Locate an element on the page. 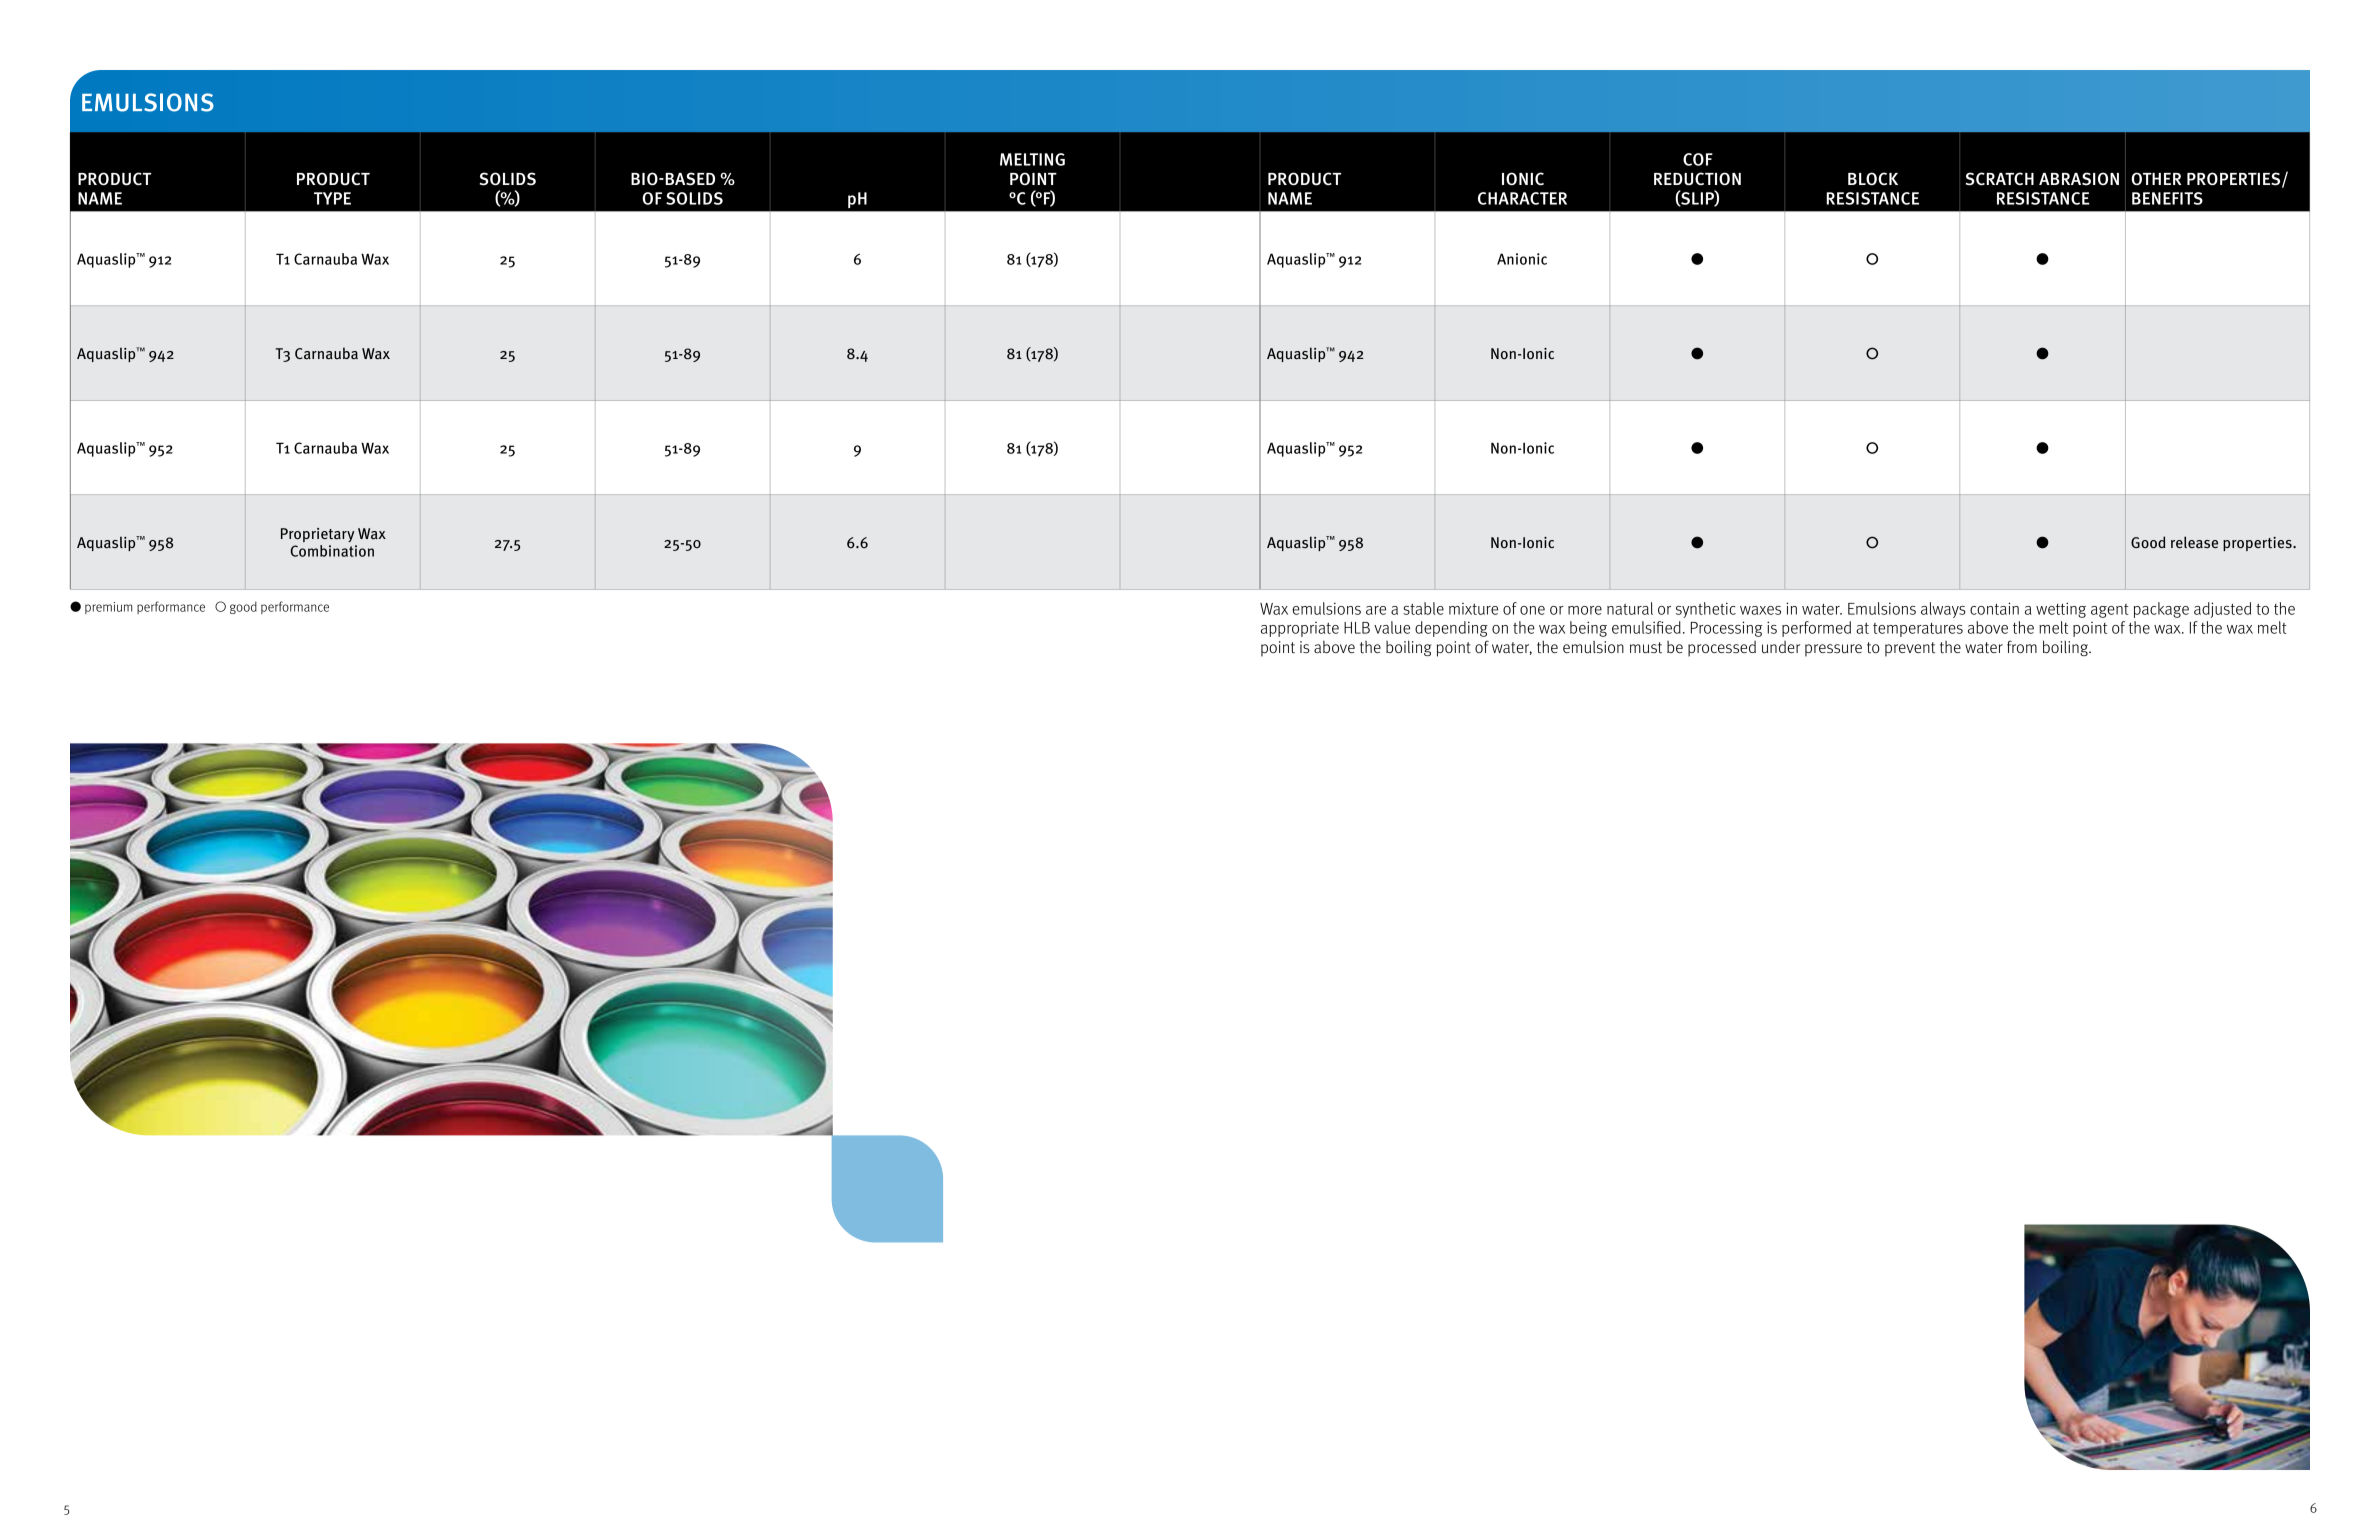 The image size is (2380, 1540). appropriate is located at coordinates (1300, 629).
